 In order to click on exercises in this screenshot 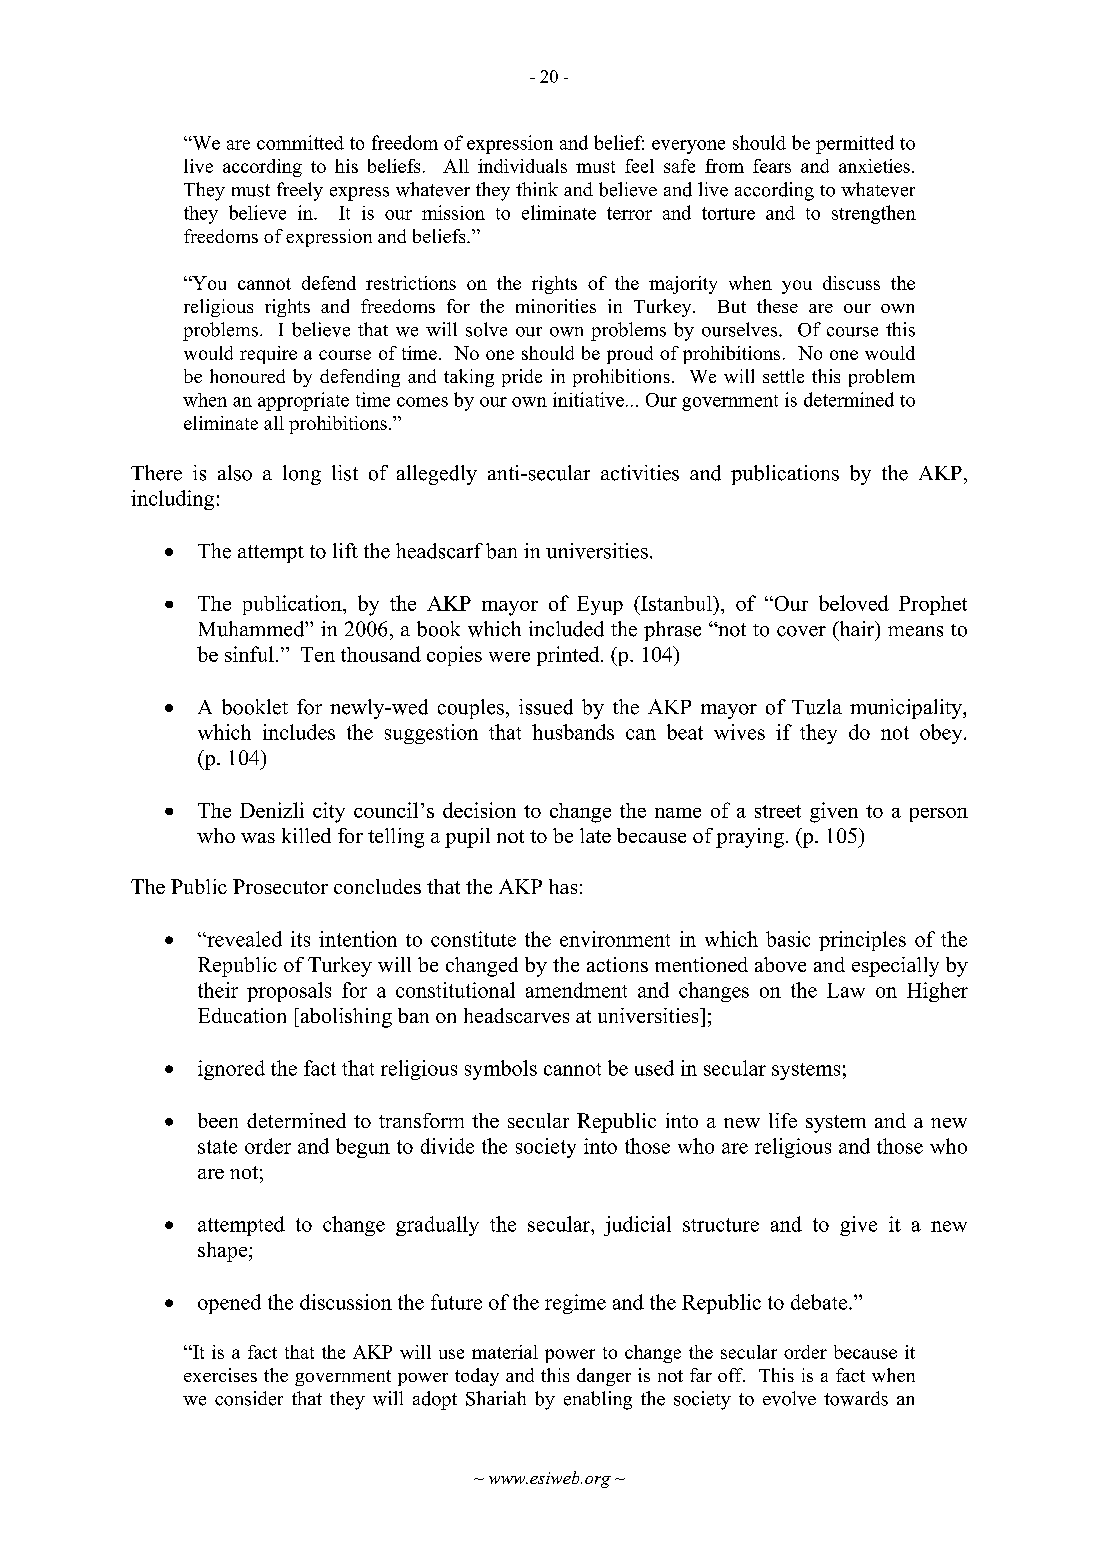, I will do `click(220, 1375)`.
